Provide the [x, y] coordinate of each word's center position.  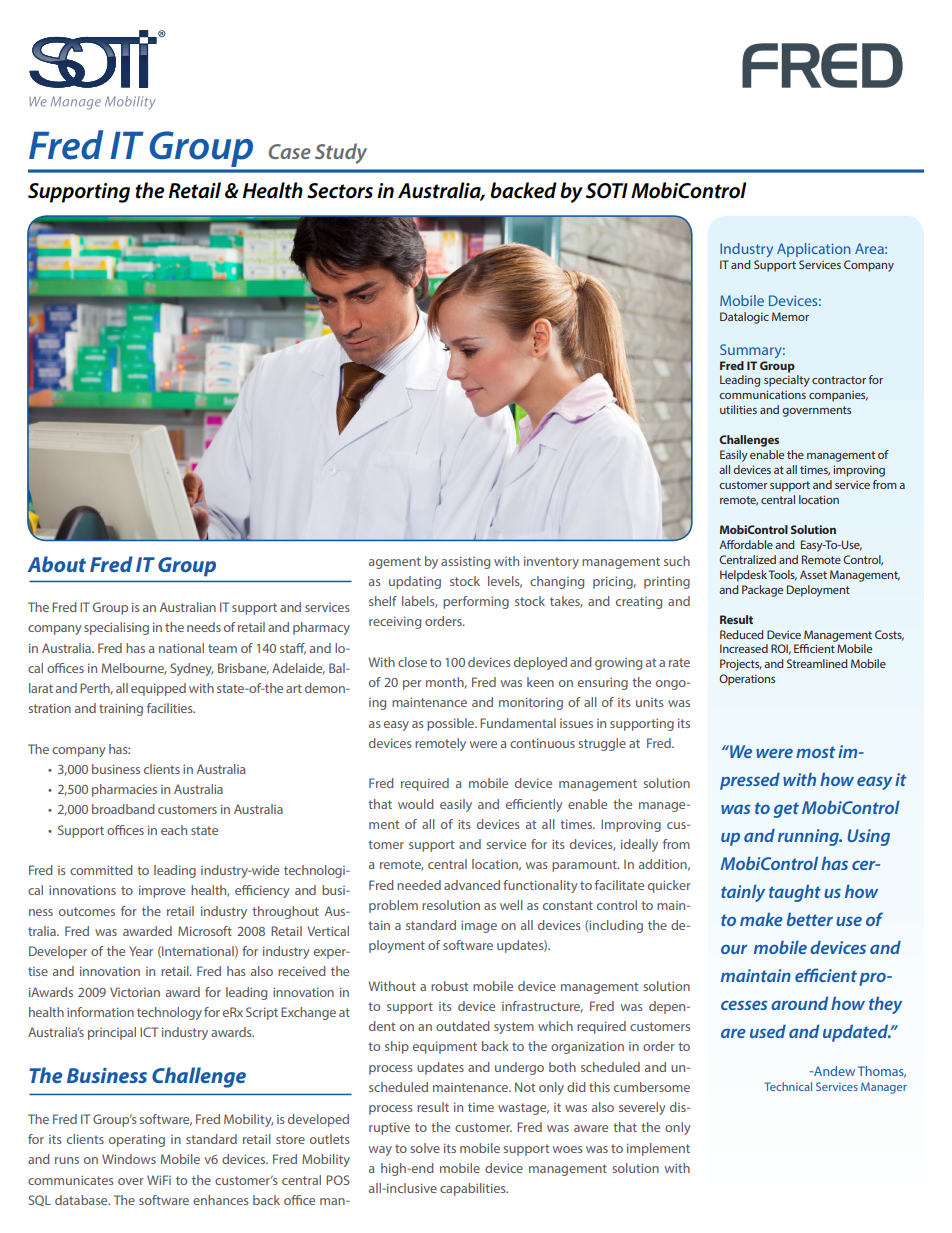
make [761, 919]
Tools [783, 575]
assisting [465, 562]
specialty [787, 381]
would [416, 804]
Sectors [340, 191]
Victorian [135, 992]
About [56, 564]
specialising [116, 628]
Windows [129, 1159]
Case [290, 151]
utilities [738, 409]
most [816, 752]
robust [449, 986]
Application [814, 250]
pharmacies [124, 790]
